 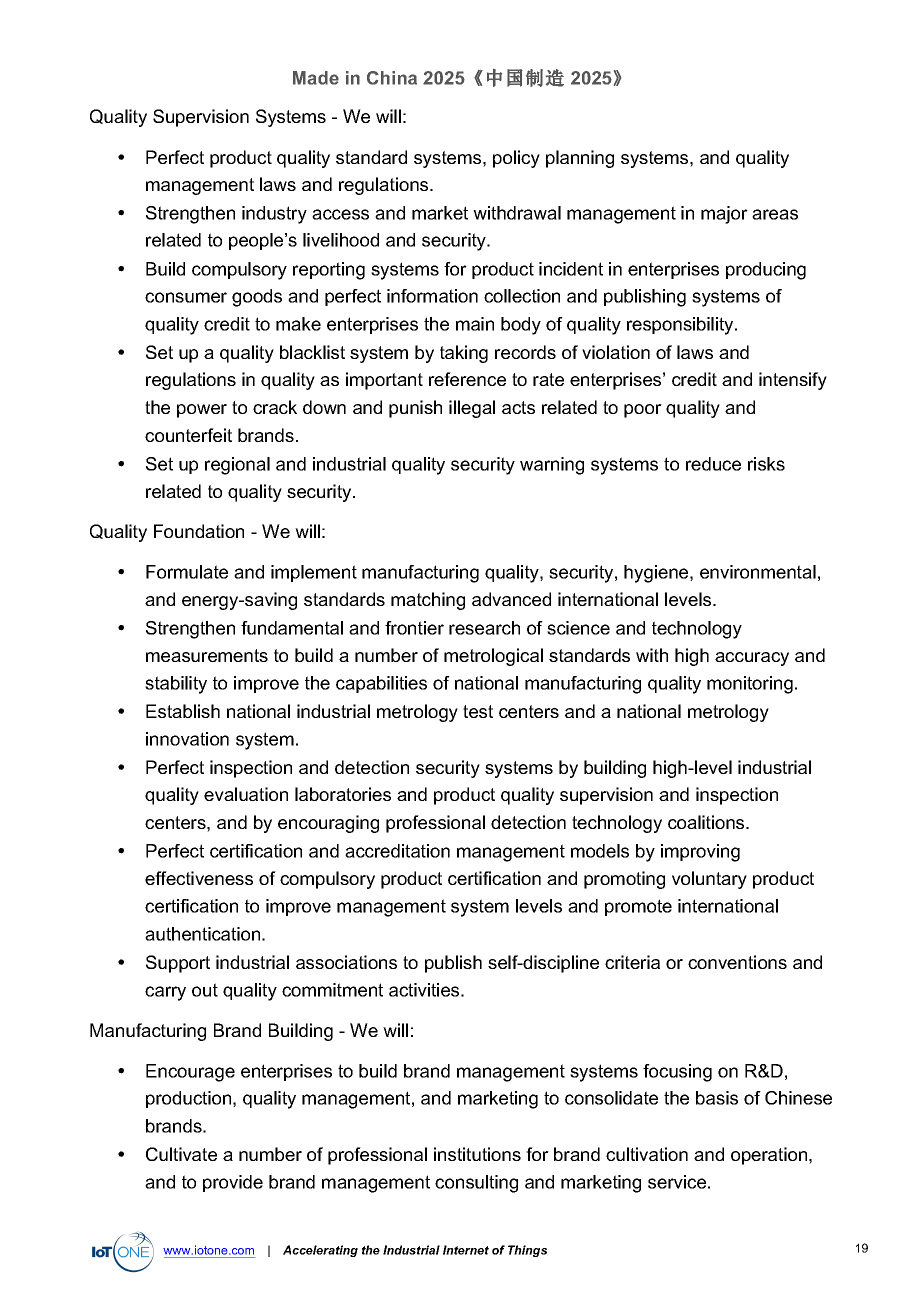 I want to click on accuracy, so click(x=752, y=659).
